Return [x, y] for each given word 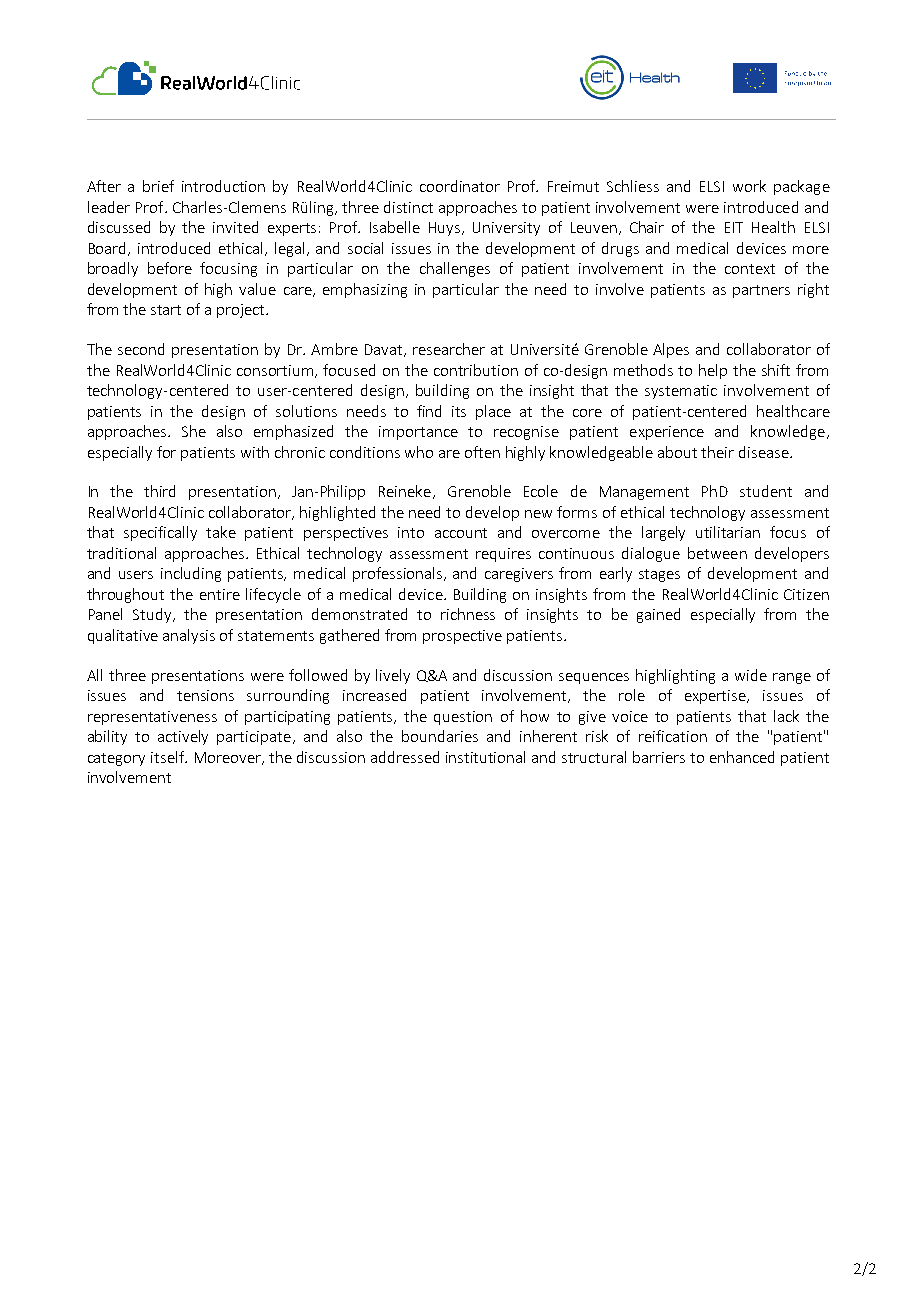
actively [183, 737]
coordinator [460, 186]
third [159, 491]
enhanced [742, 757]
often [482, 452]
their [717, 452]
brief [158, 186]
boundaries [440, 736]
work [749, 186]
